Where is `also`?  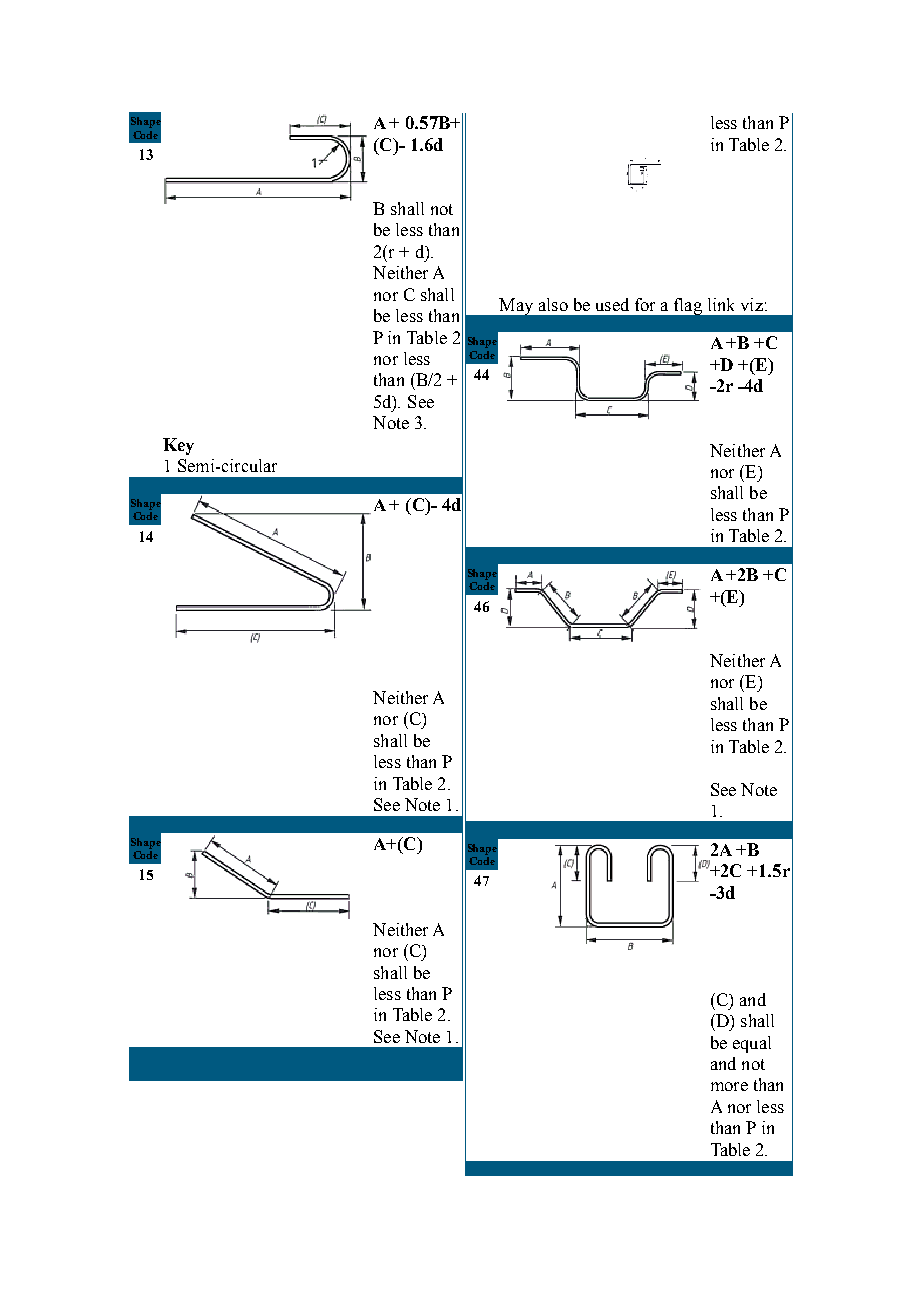 also is located at coordinates (553, 304).
